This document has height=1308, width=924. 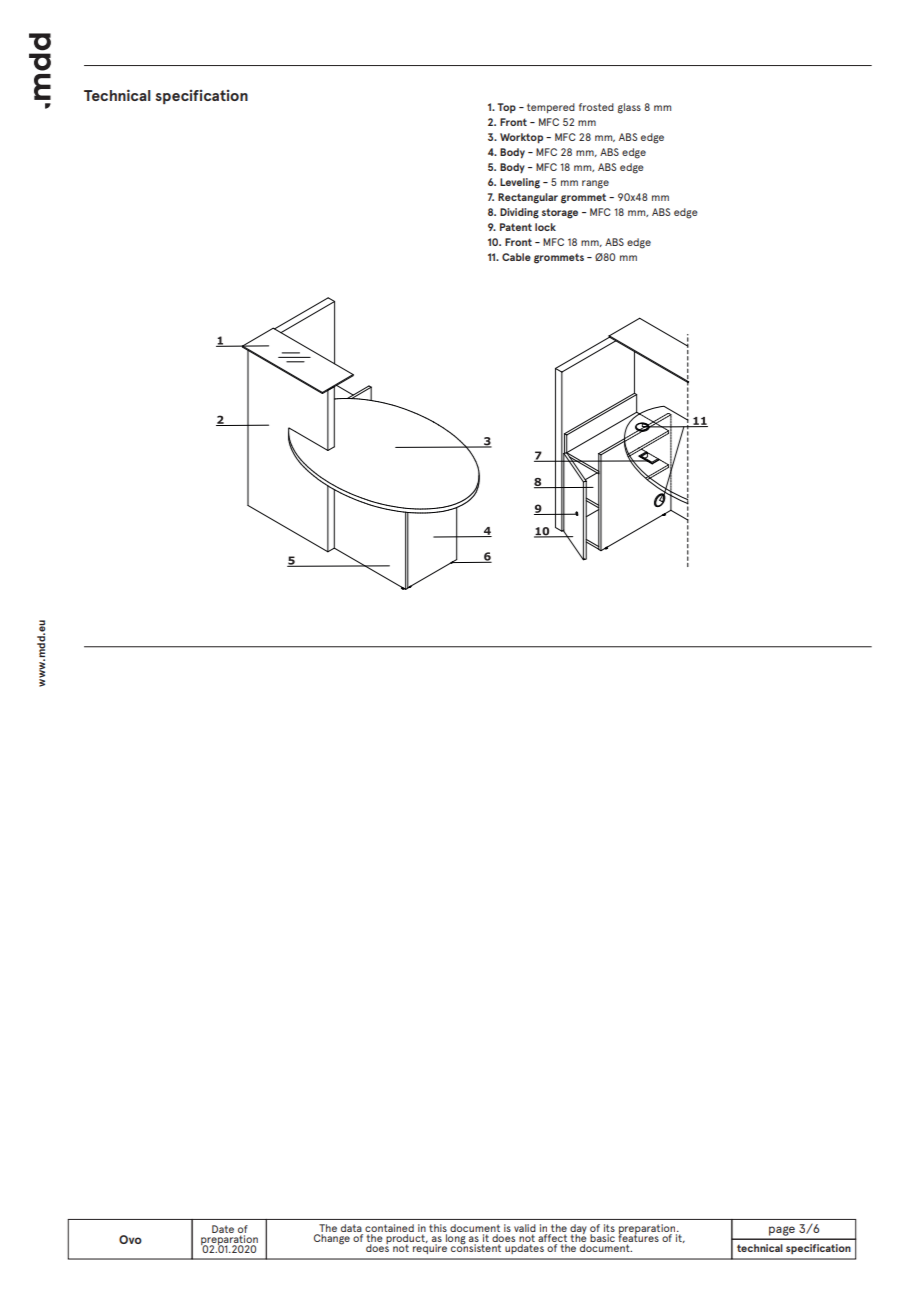 What do you see at coordinates (520, 183) in the document?
I see `Leveling` at bounding box center [520, 183].
